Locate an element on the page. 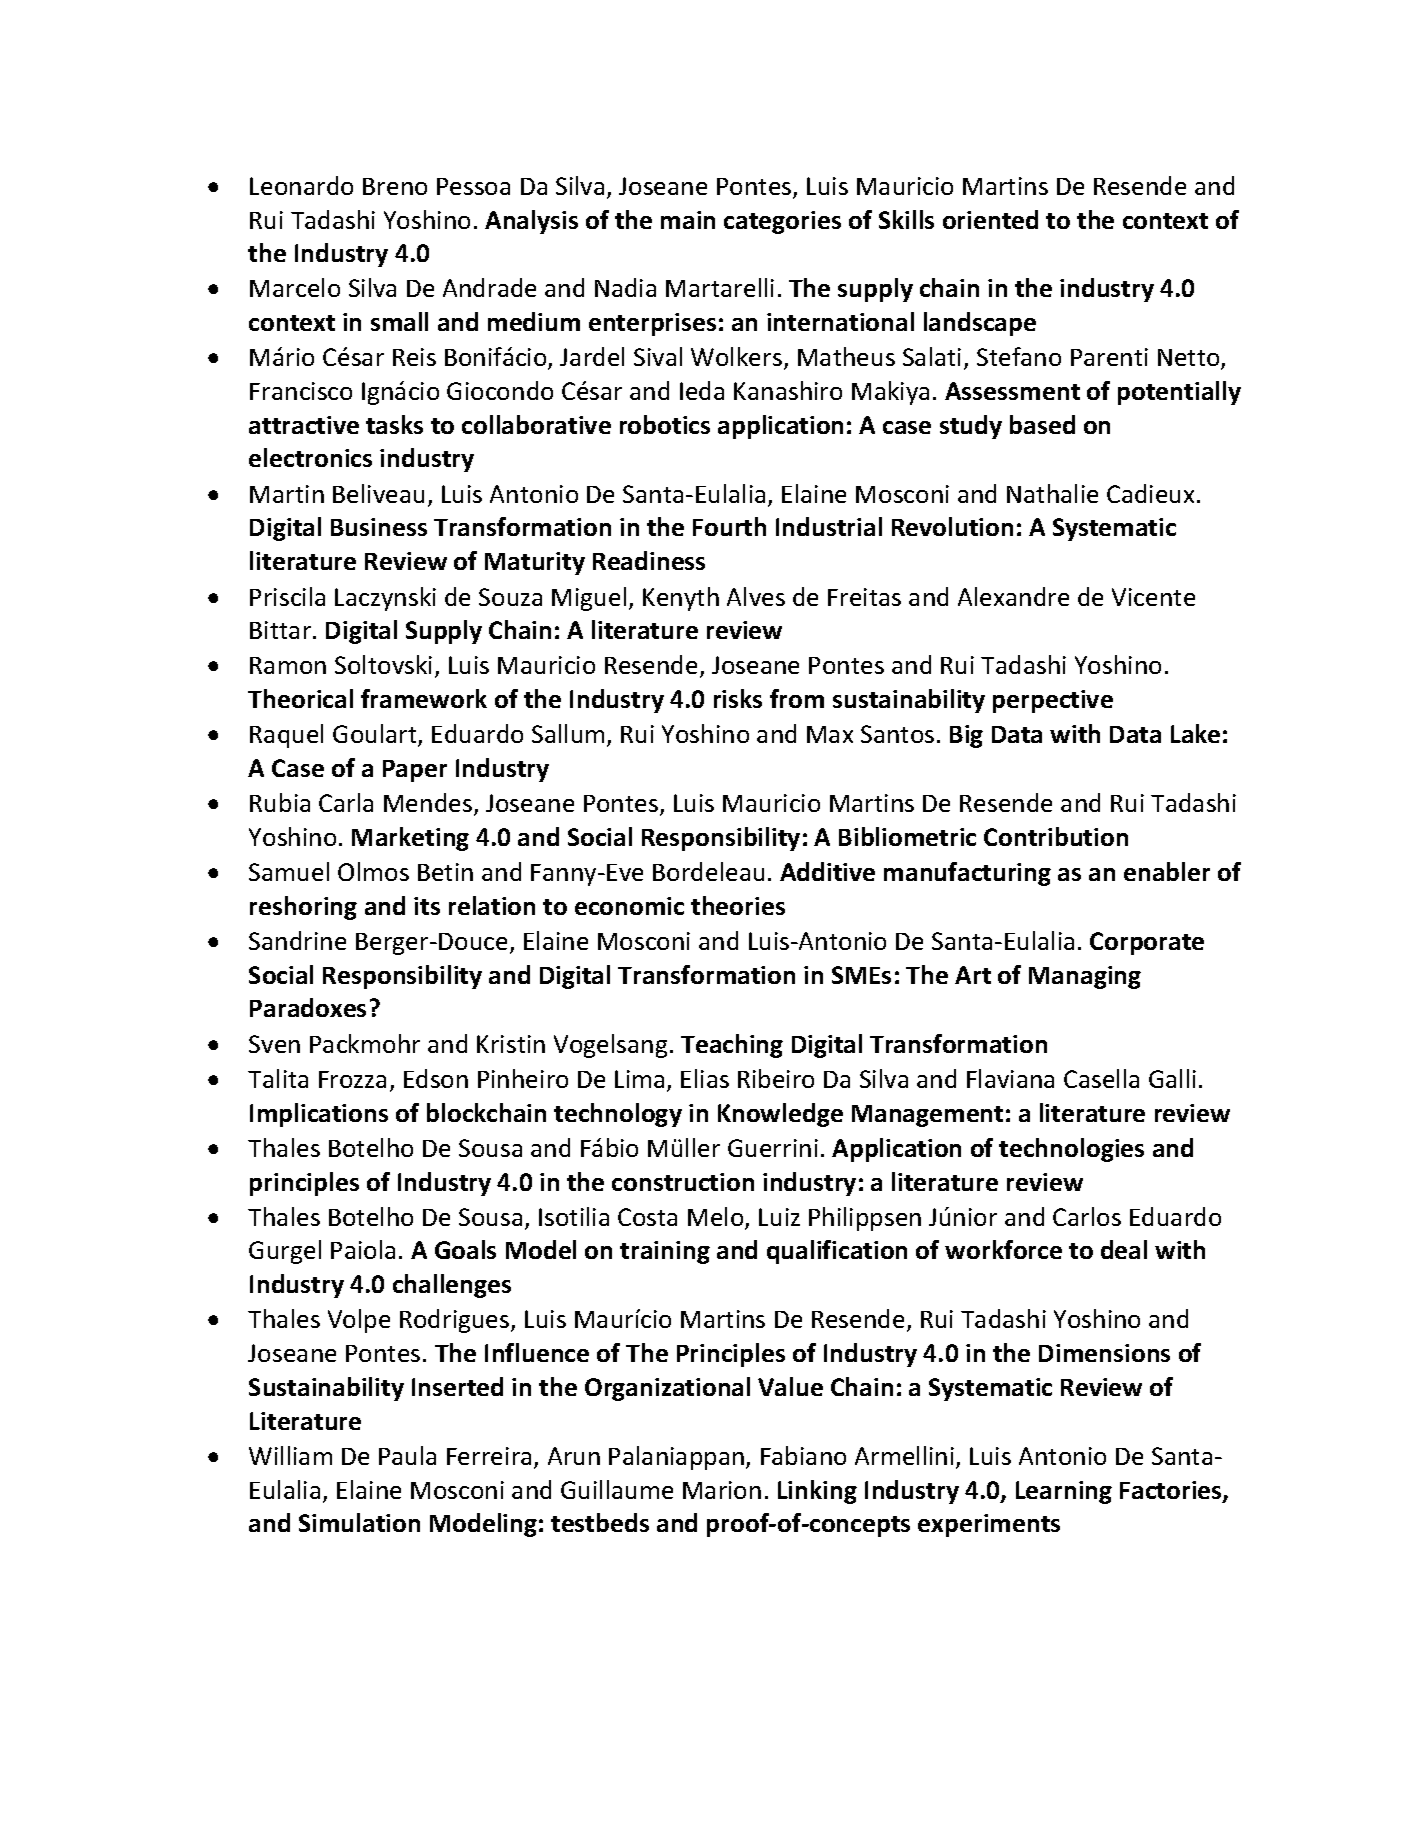  Marketing is located at coordinates (410, 839).
